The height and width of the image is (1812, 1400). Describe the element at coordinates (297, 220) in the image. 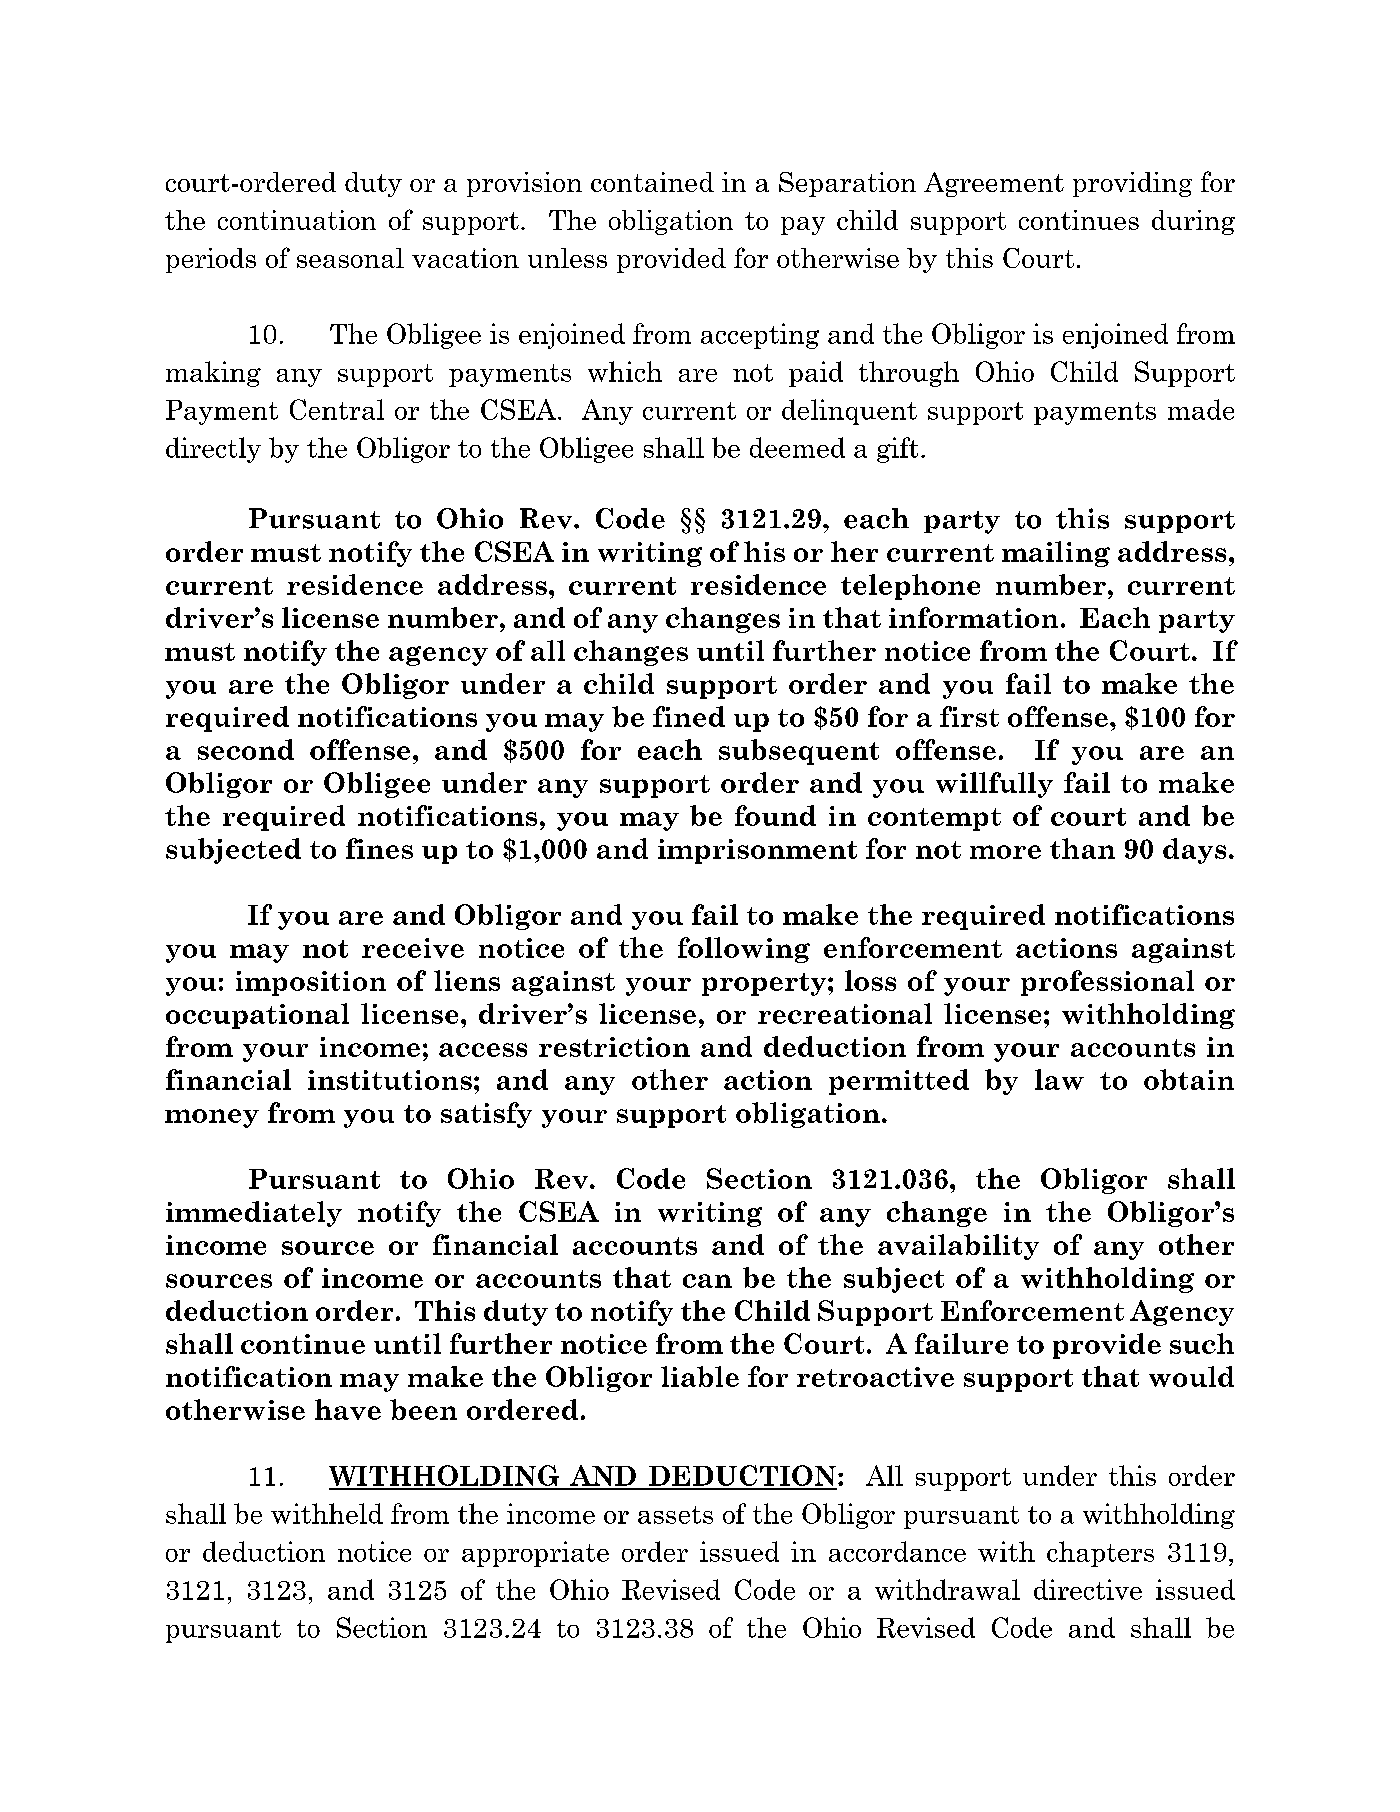

I see `continuation` at that location.
